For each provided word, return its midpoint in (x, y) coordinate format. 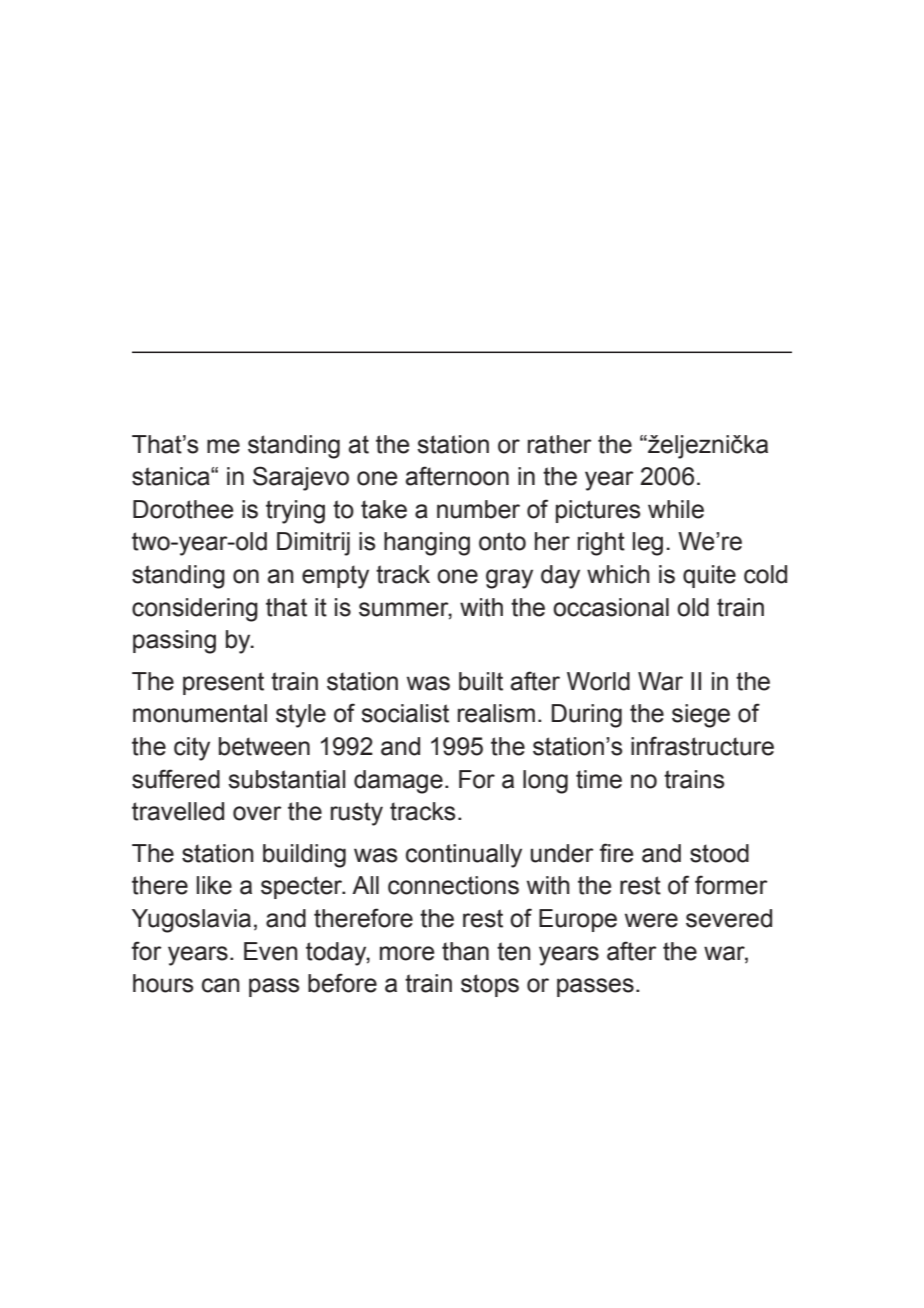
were (651, 920)
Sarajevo (301, 478)
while (676, 509)
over (257, 813)
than (465, 951)
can (221, 985)
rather (560, 444)
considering (195, 610)
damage (398, 782)
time (599, 779)
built (481, 681)
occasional (611, 607)
